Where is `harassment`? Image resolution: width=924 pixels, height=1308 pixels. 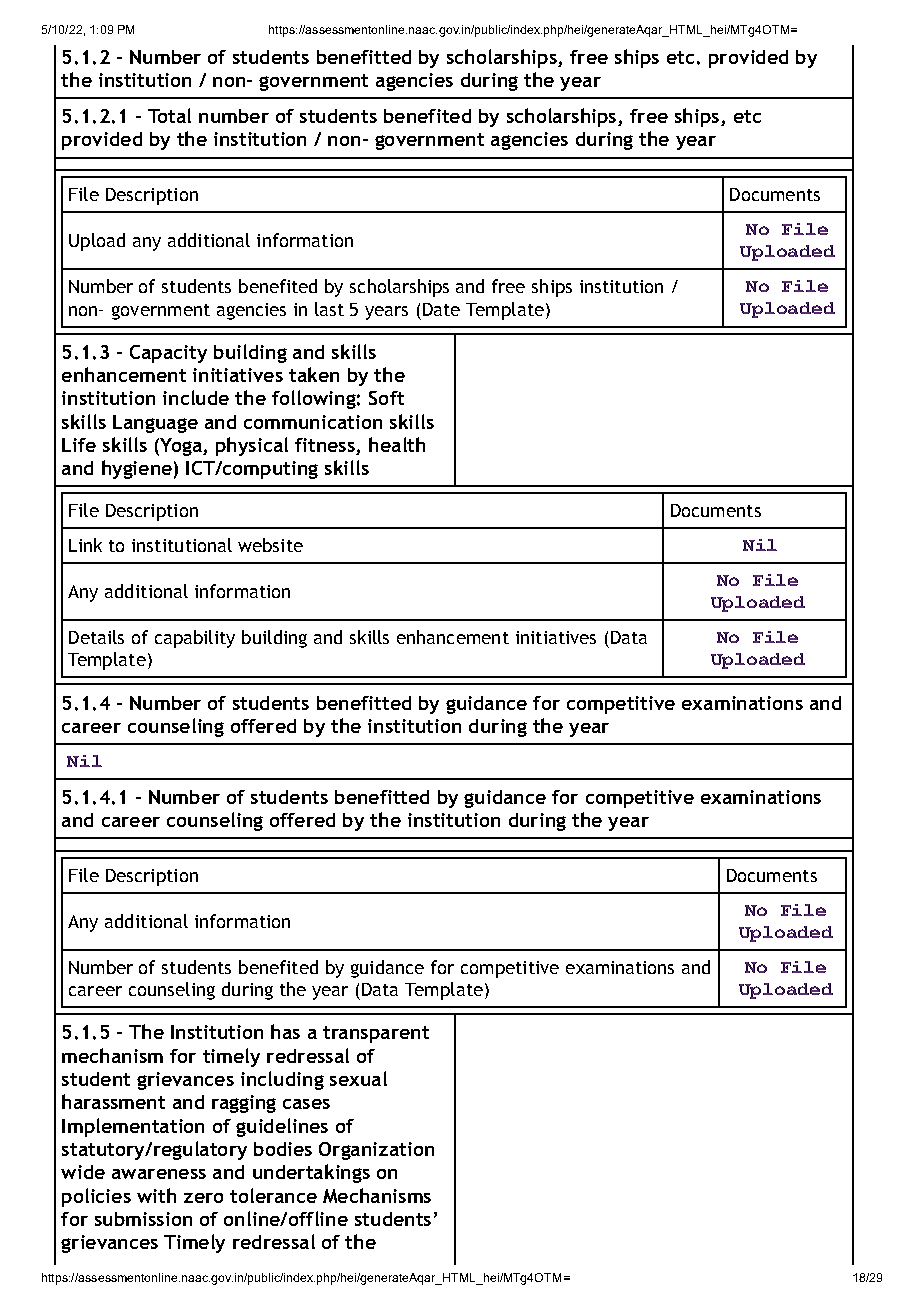
harassment is located at coordinates (113, 1101).
